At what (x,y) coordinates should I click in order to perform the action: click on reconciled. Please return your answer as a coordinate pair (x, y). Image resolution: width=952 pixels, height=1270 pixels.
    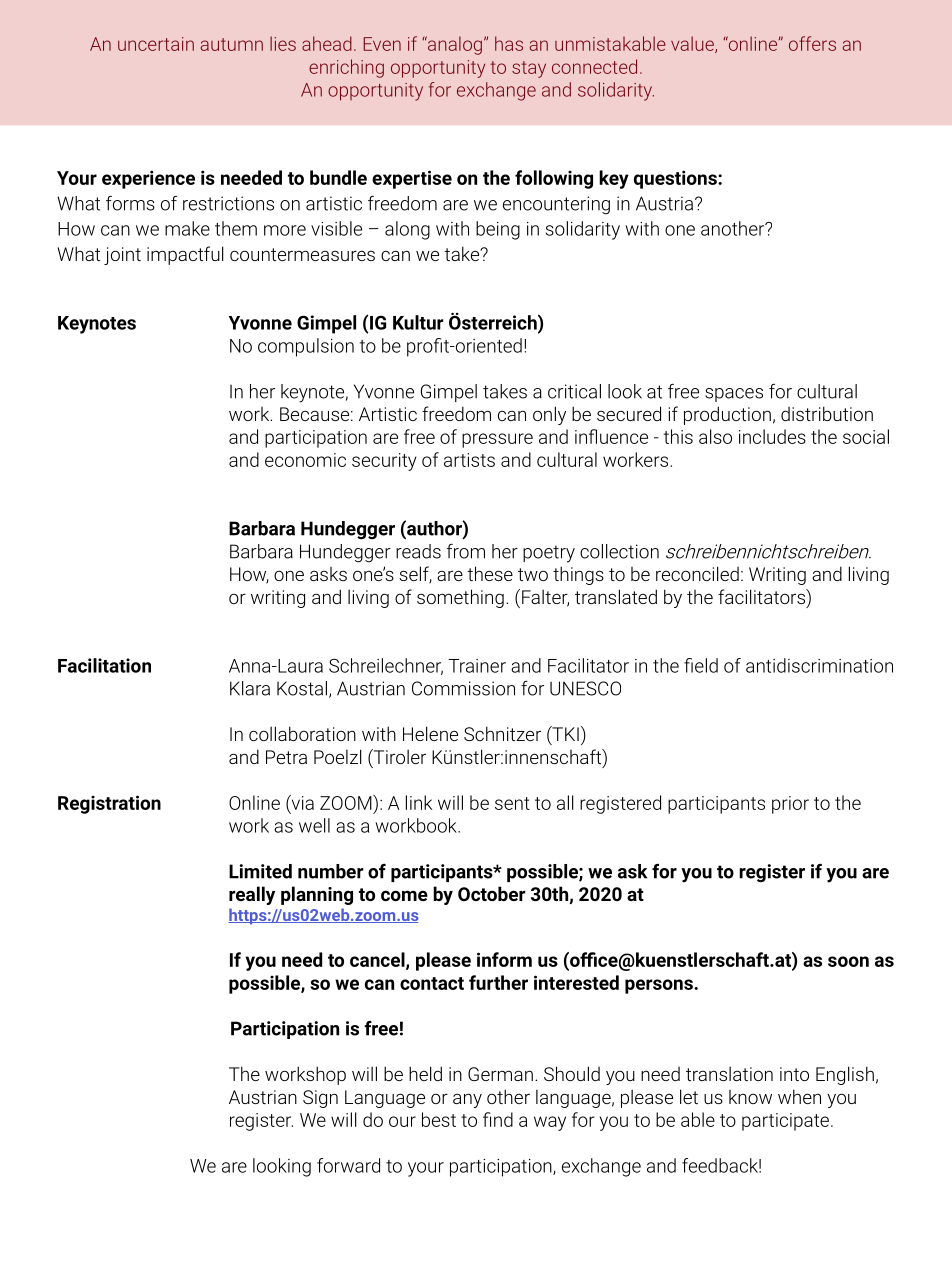
    Looking at the image, I should click on (697, 573).
